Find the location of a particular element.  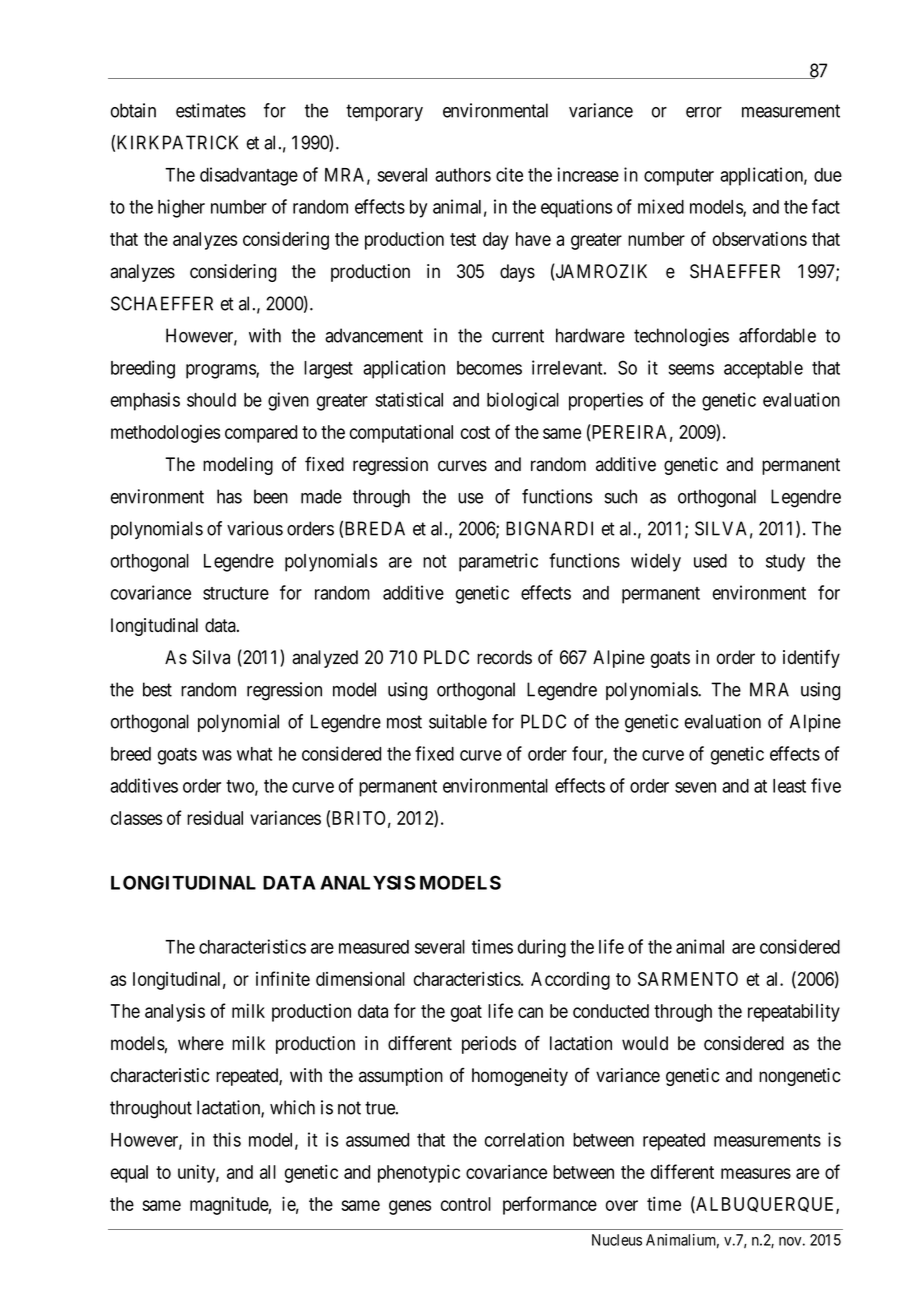

measures is located at coordinates (756, 1173).
